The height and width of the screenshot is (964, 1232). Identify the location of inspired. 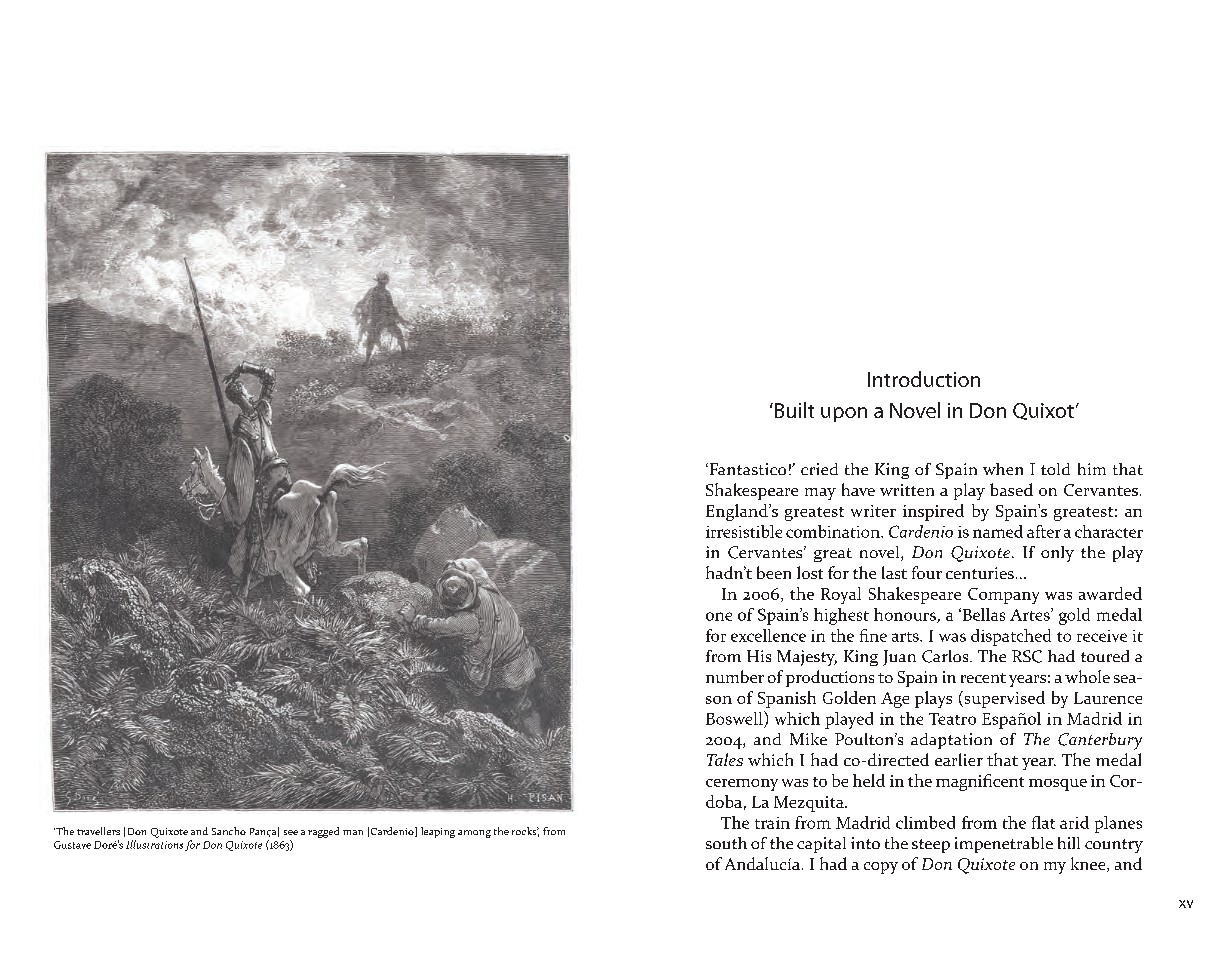
(933, 512).
